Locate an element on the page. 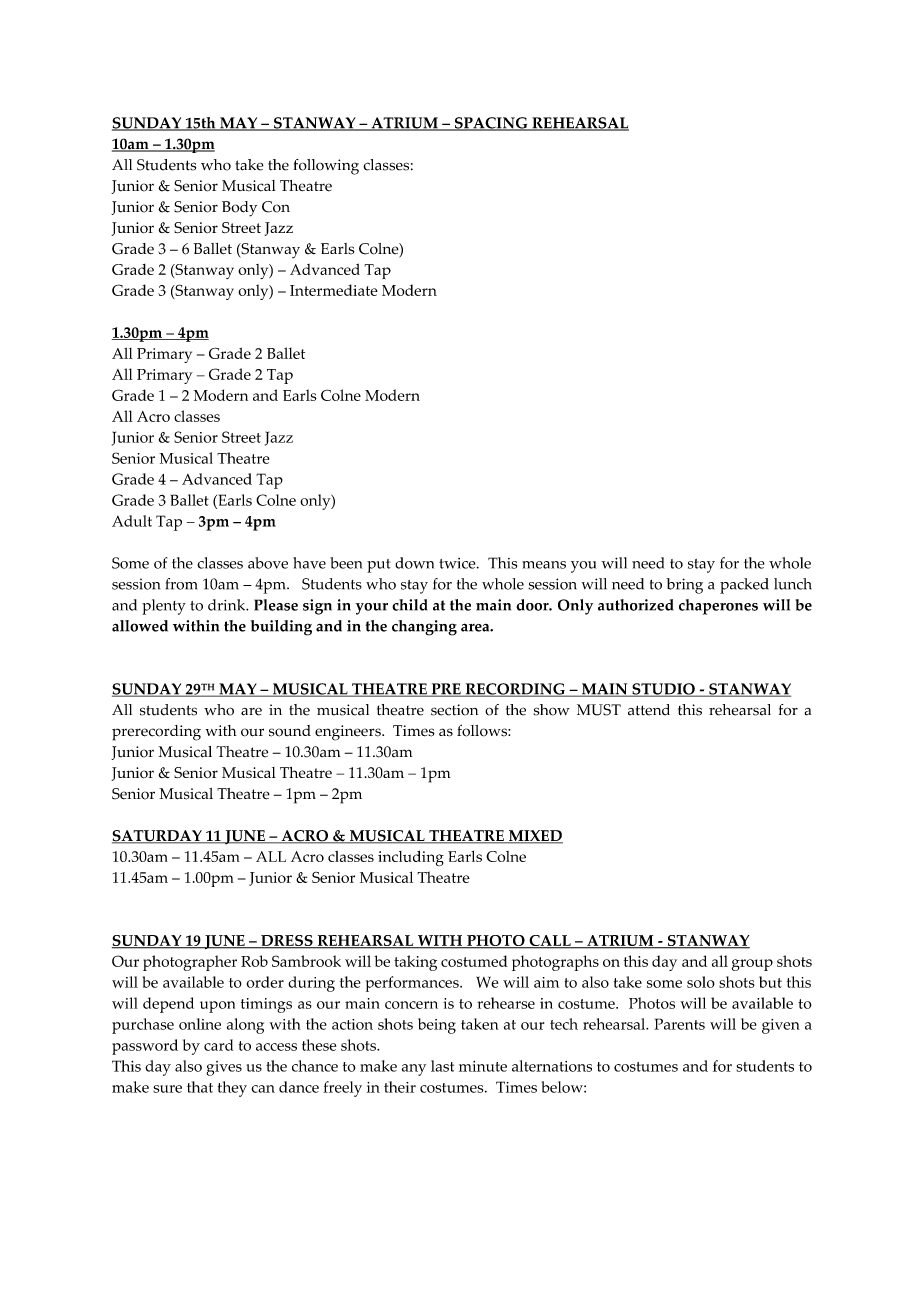 Image resolution: width=924 pixels, height=1308 pixels. Adult is located at coordinates (132, 521).
